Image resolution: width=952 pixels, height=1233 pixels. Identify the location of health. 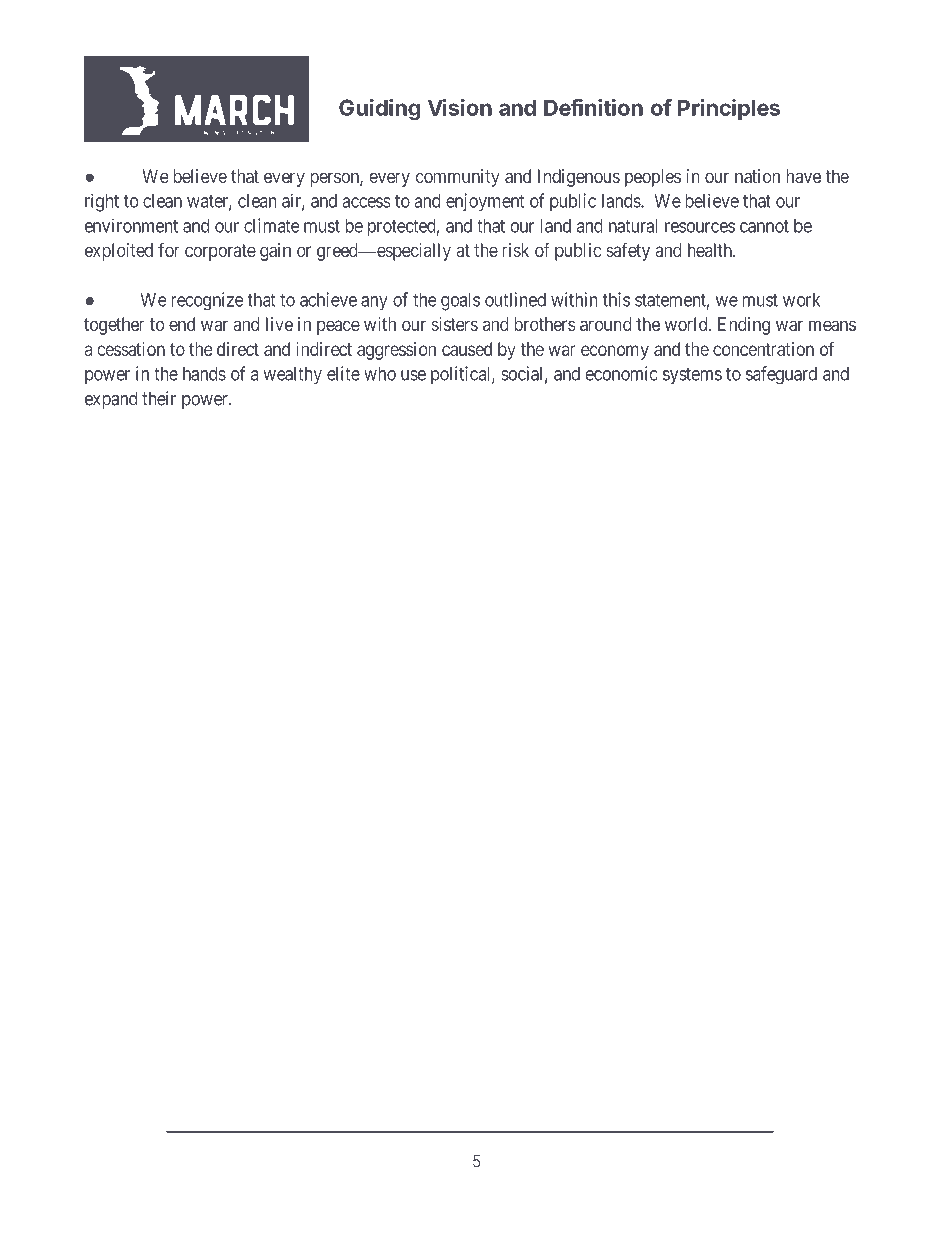
(711, 250).
